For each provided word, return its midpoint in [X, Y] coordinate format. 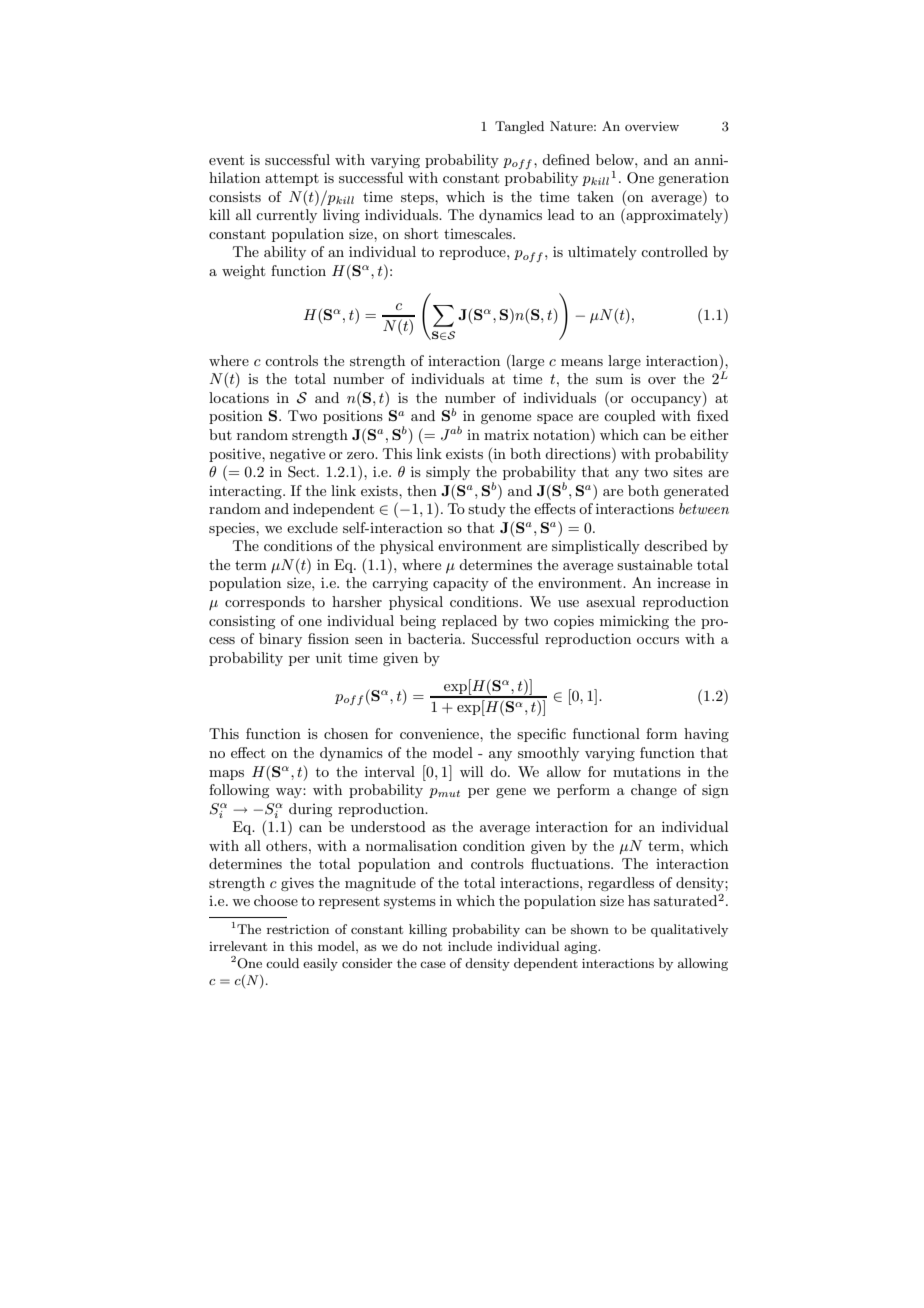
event [226, 160]
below [616, 159]
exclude [312, 527]
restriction [298, 929]
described [676, 545]
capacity [461, 584]
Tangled [519, 127]
